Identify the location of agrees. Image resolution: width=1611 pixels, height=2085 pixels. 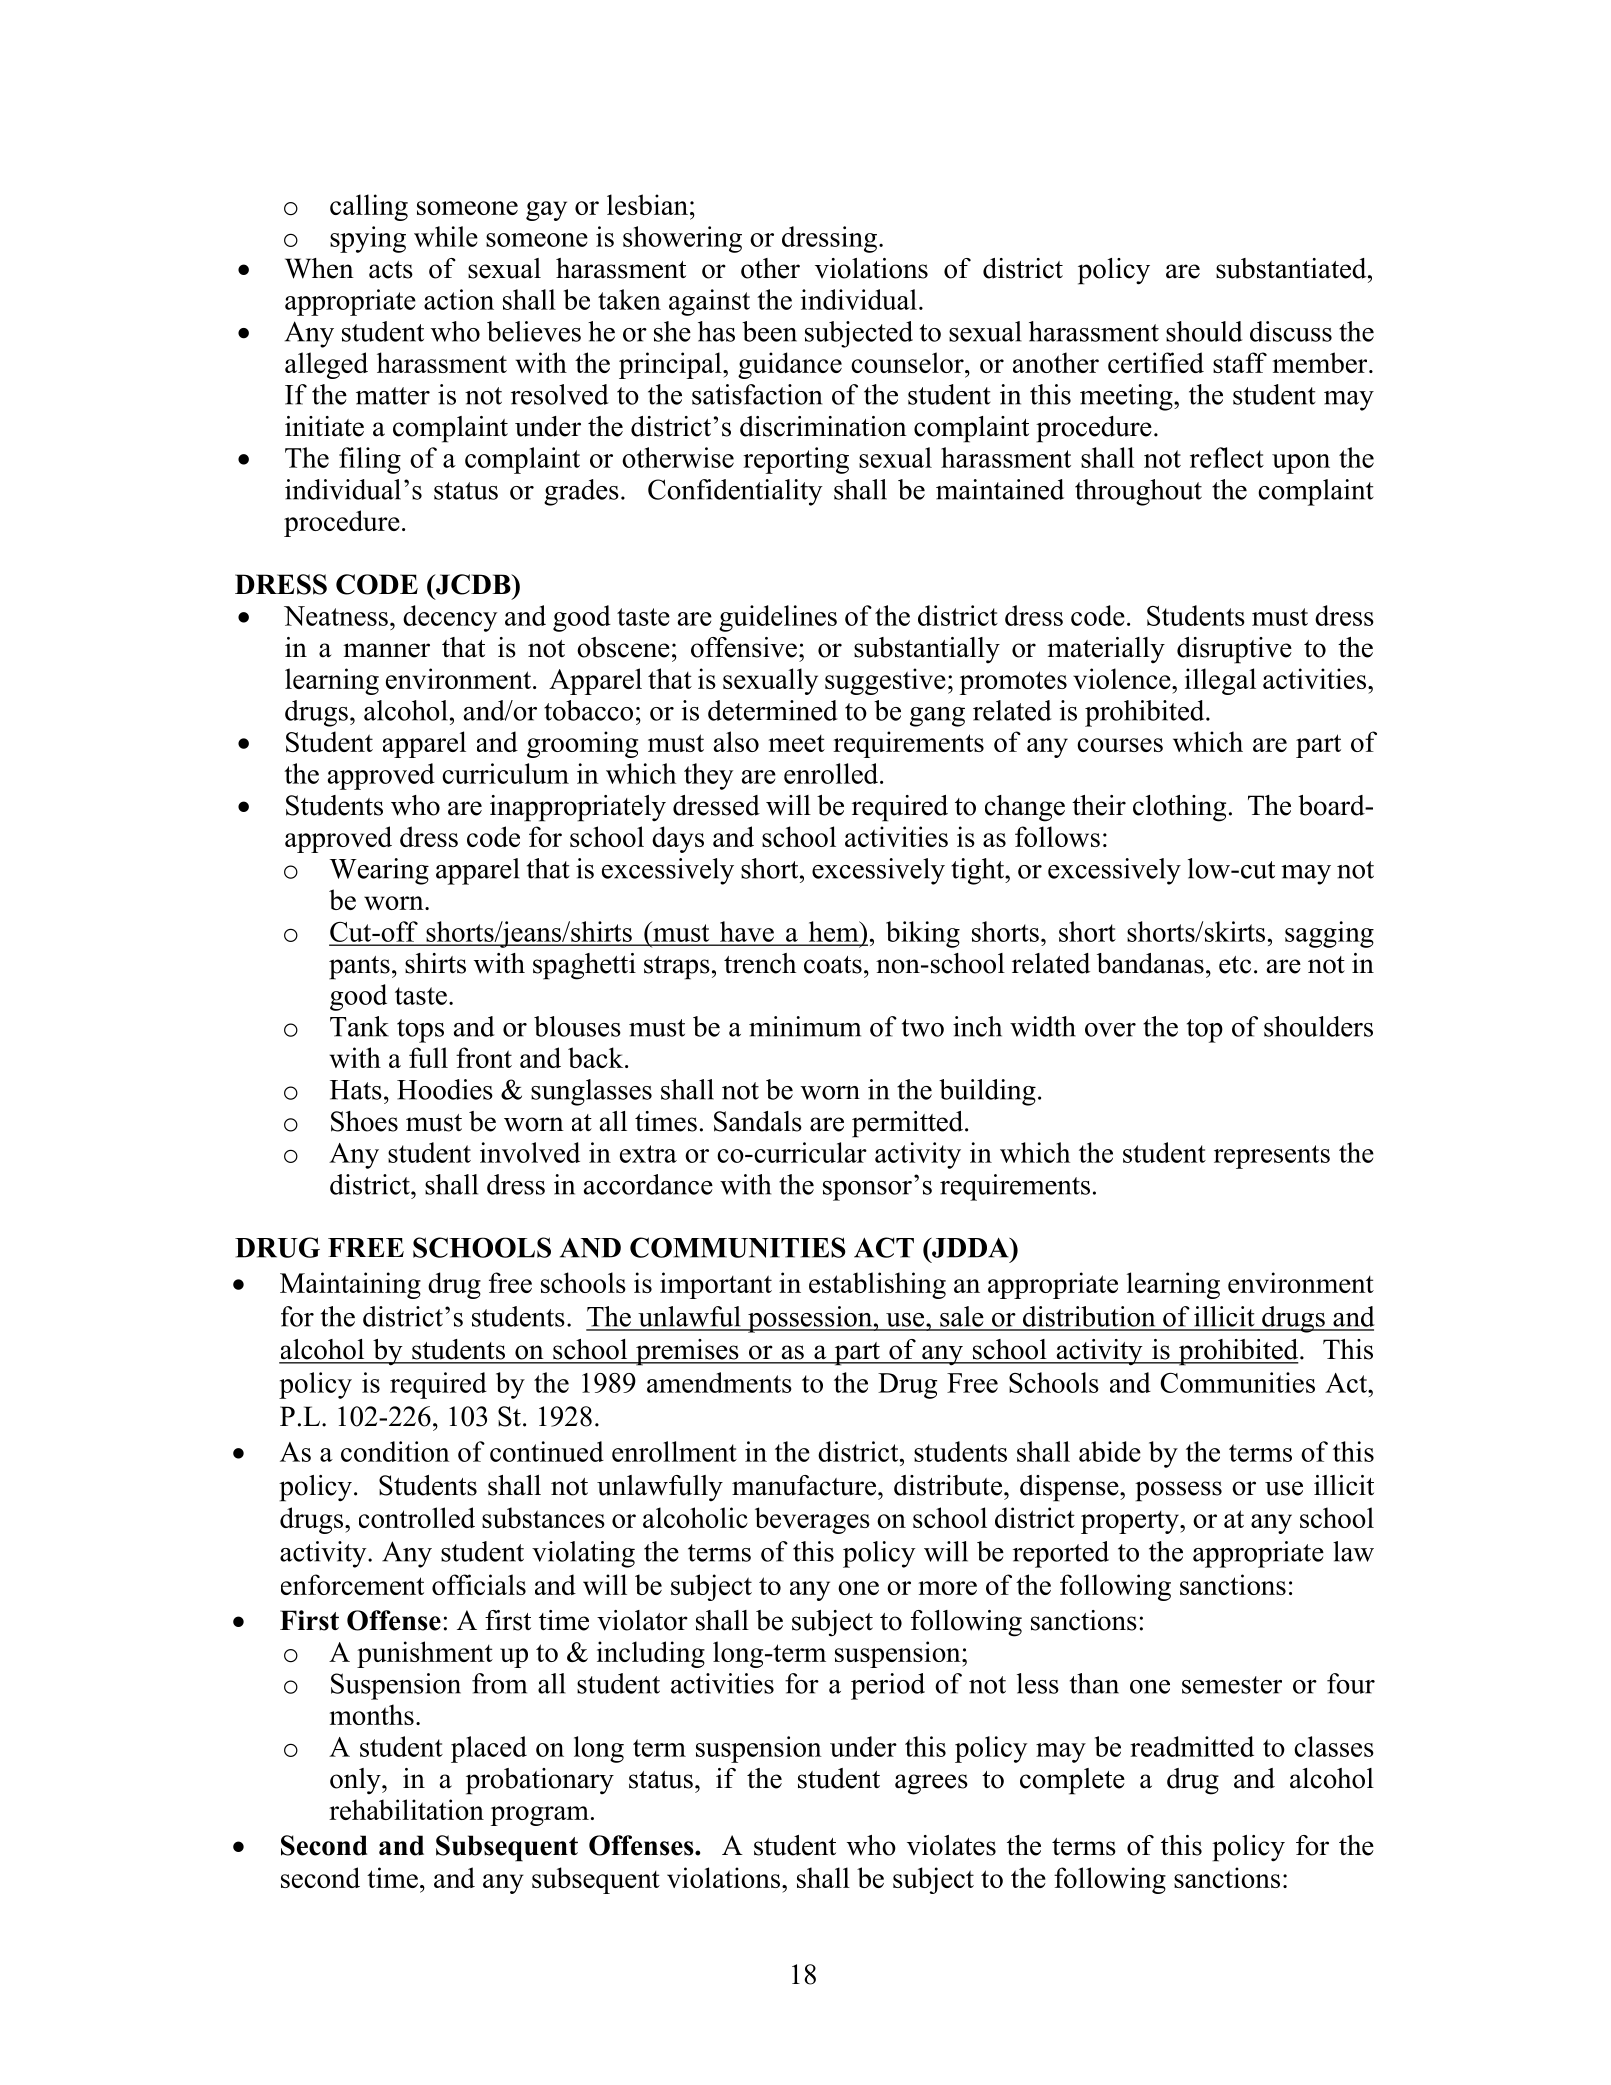
(931, 1784).
